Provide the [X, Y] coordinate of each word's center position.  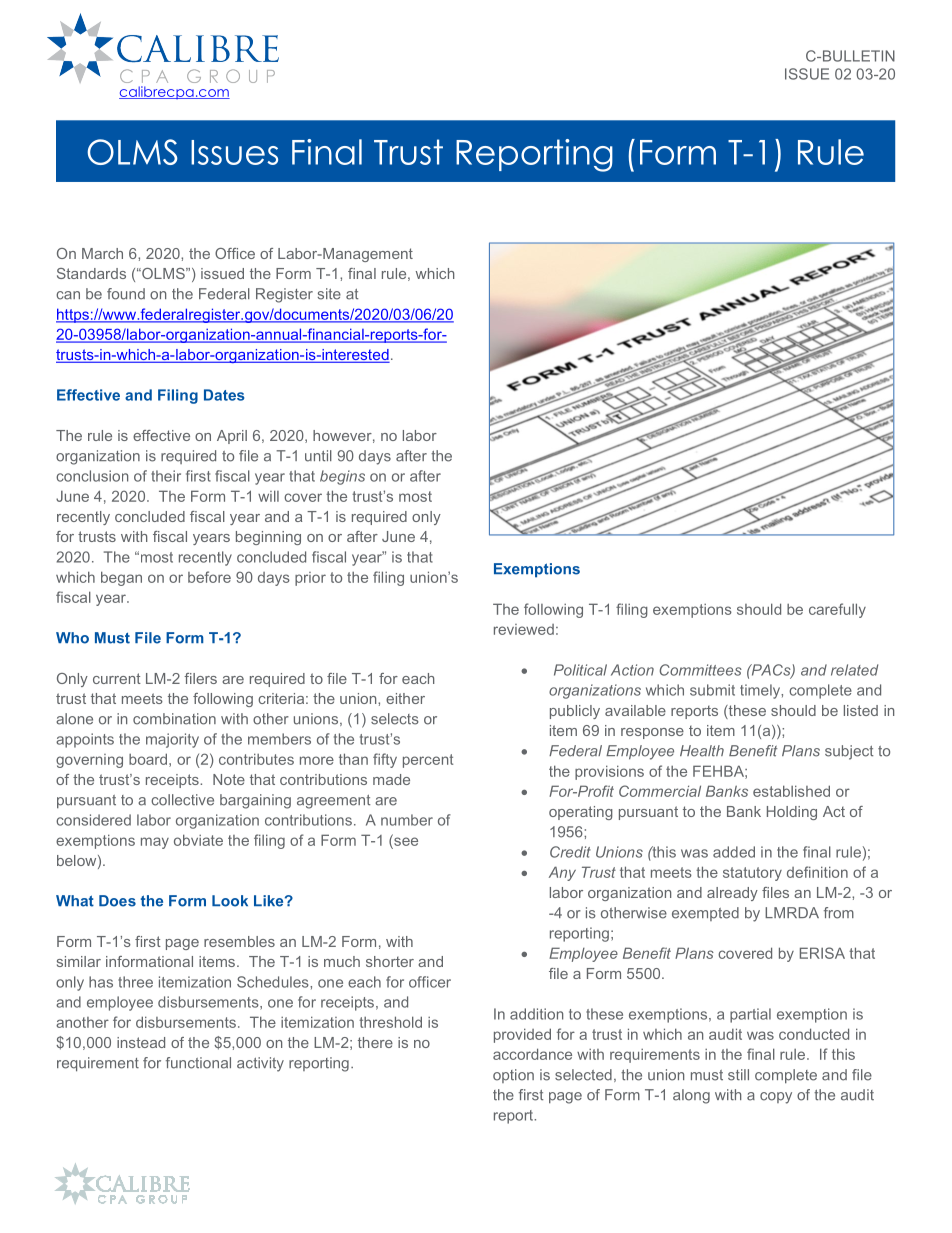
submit [712, 690]
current [117, 678]
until [318, 456]
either [405, 698]
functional [198, 1063]
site [329, 294]
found [126, 294]
